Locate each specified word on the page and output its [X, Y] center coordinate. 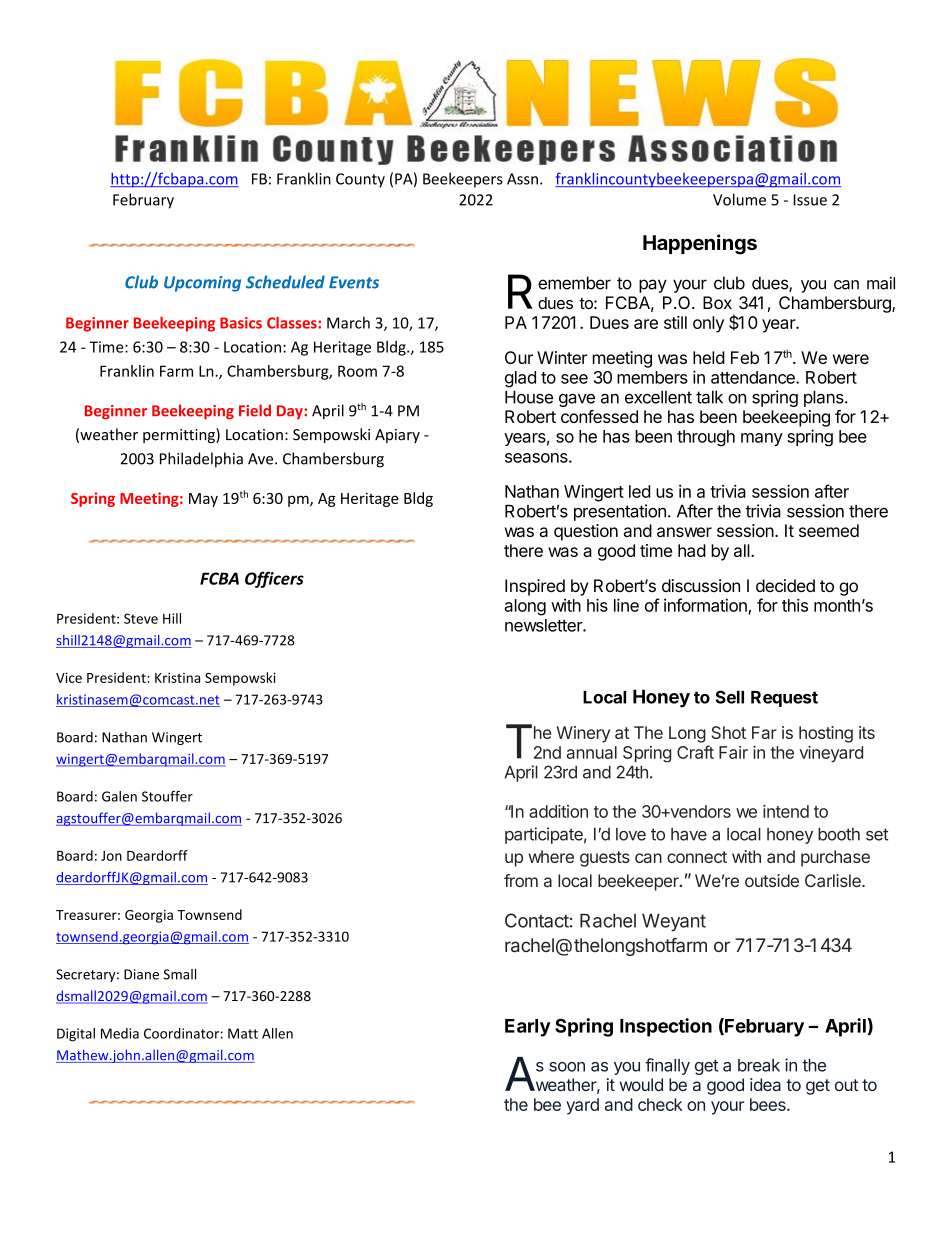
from [521, 880]
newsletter [544, 625]
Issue [810, 200]
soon [567, 1067]
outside [772, 880]
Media [120, 1033]
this [795, 605]
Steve [141, 618]
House [529, 397]
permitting [180, 435]
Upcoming [202, 284]
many [762, 439]
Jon [111, 856]
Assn [522, 179]
